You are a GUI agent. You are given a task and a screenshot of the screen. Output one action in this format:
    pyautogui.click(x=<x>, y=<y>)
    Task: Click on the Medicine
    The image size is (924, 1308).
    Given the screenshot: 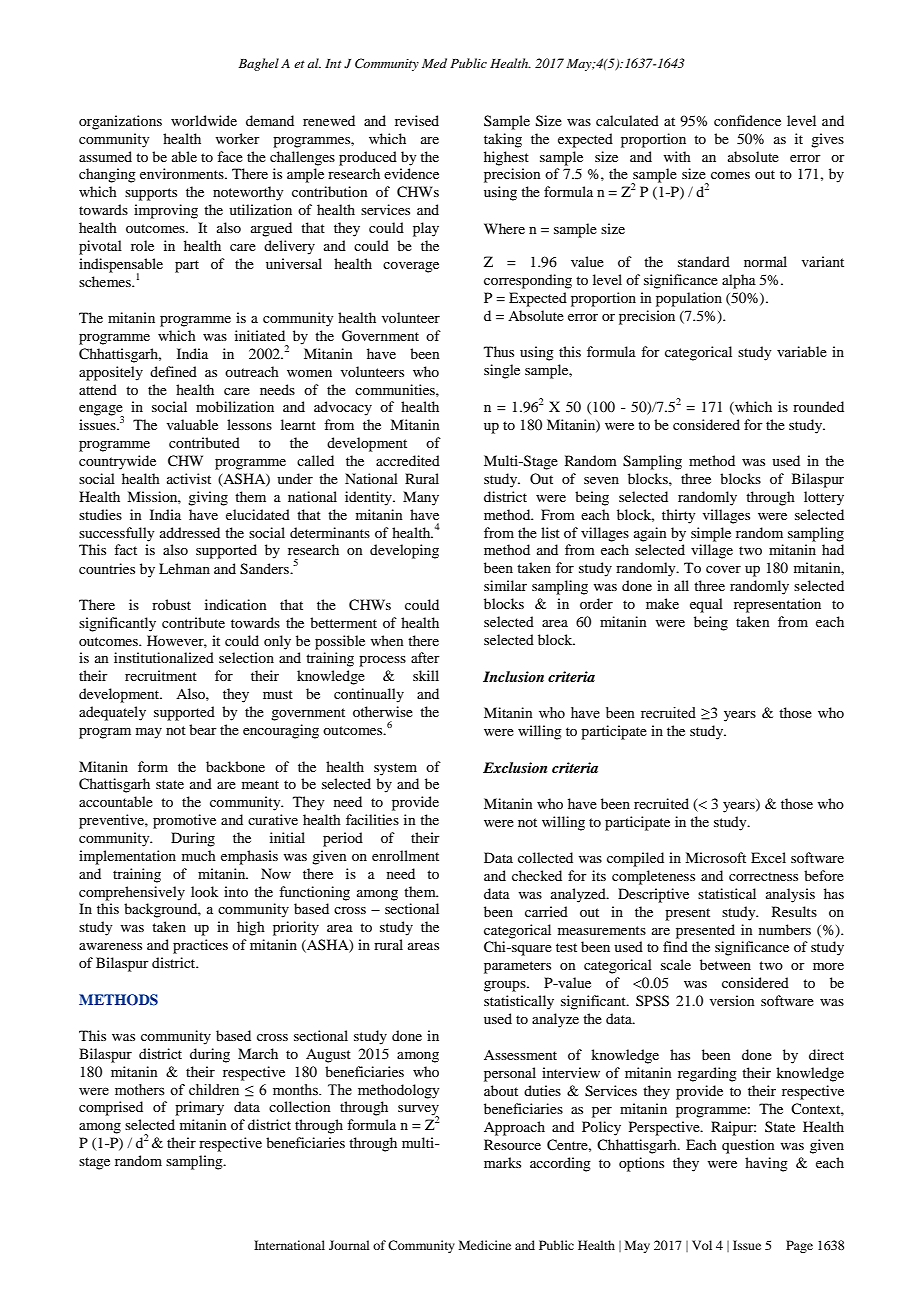 What is the action you would take?
    pyautogui.click(x=485, y=1245)
